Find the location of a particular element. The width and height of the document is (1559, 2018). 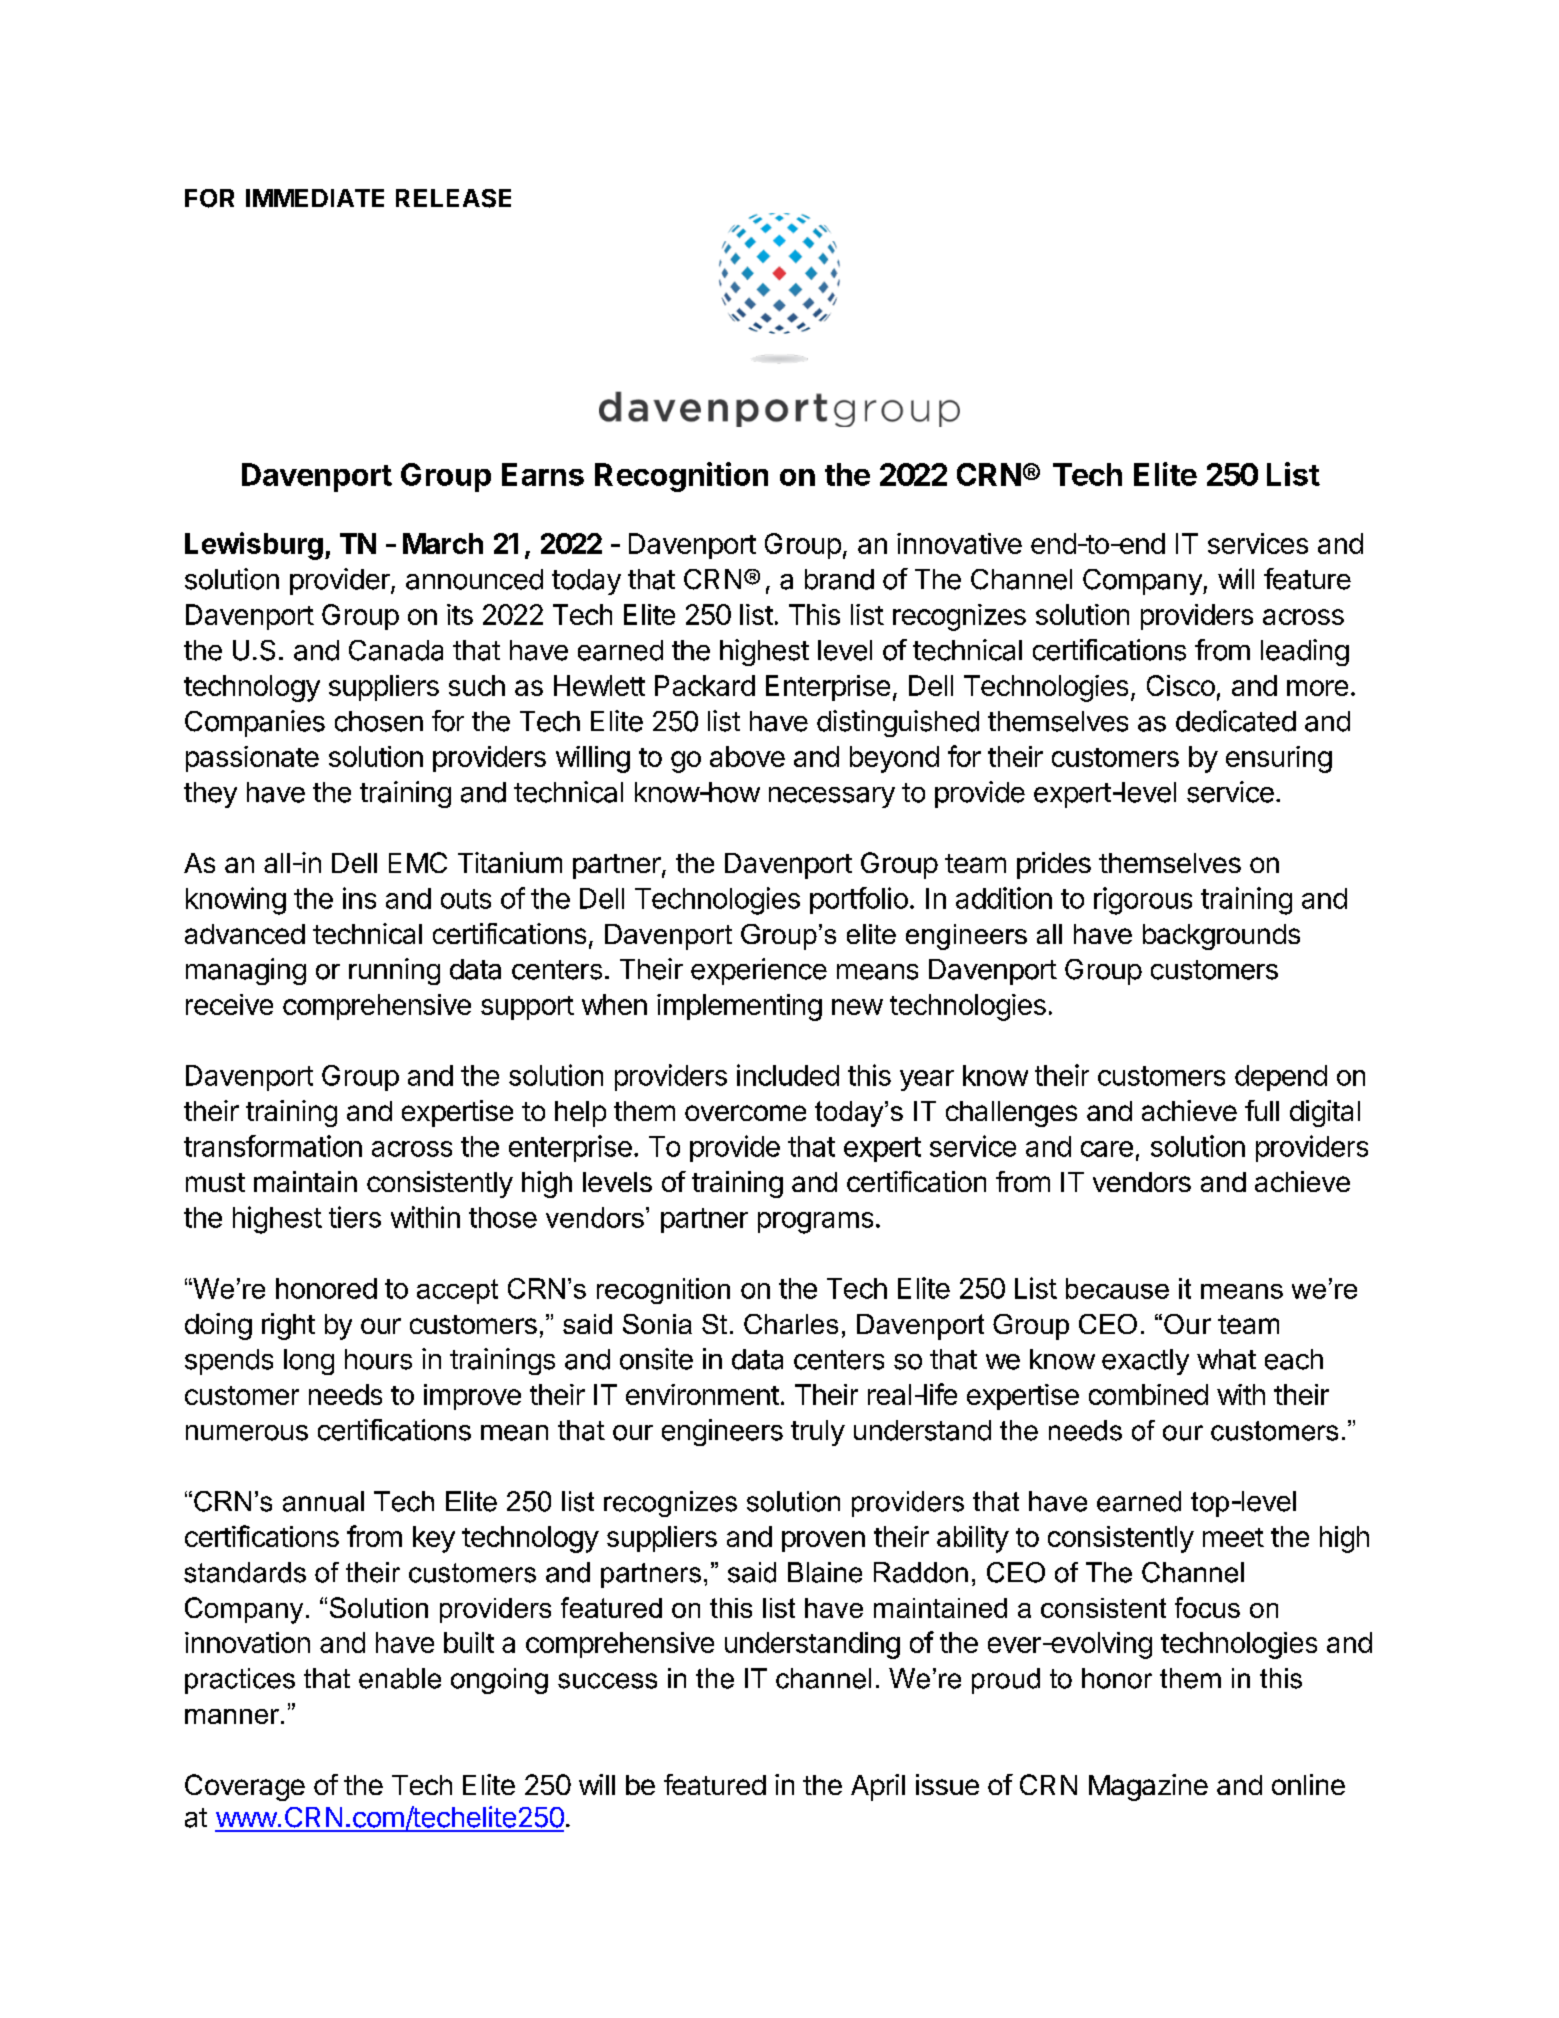

RELEASE is located at coordinates (453, 198).
